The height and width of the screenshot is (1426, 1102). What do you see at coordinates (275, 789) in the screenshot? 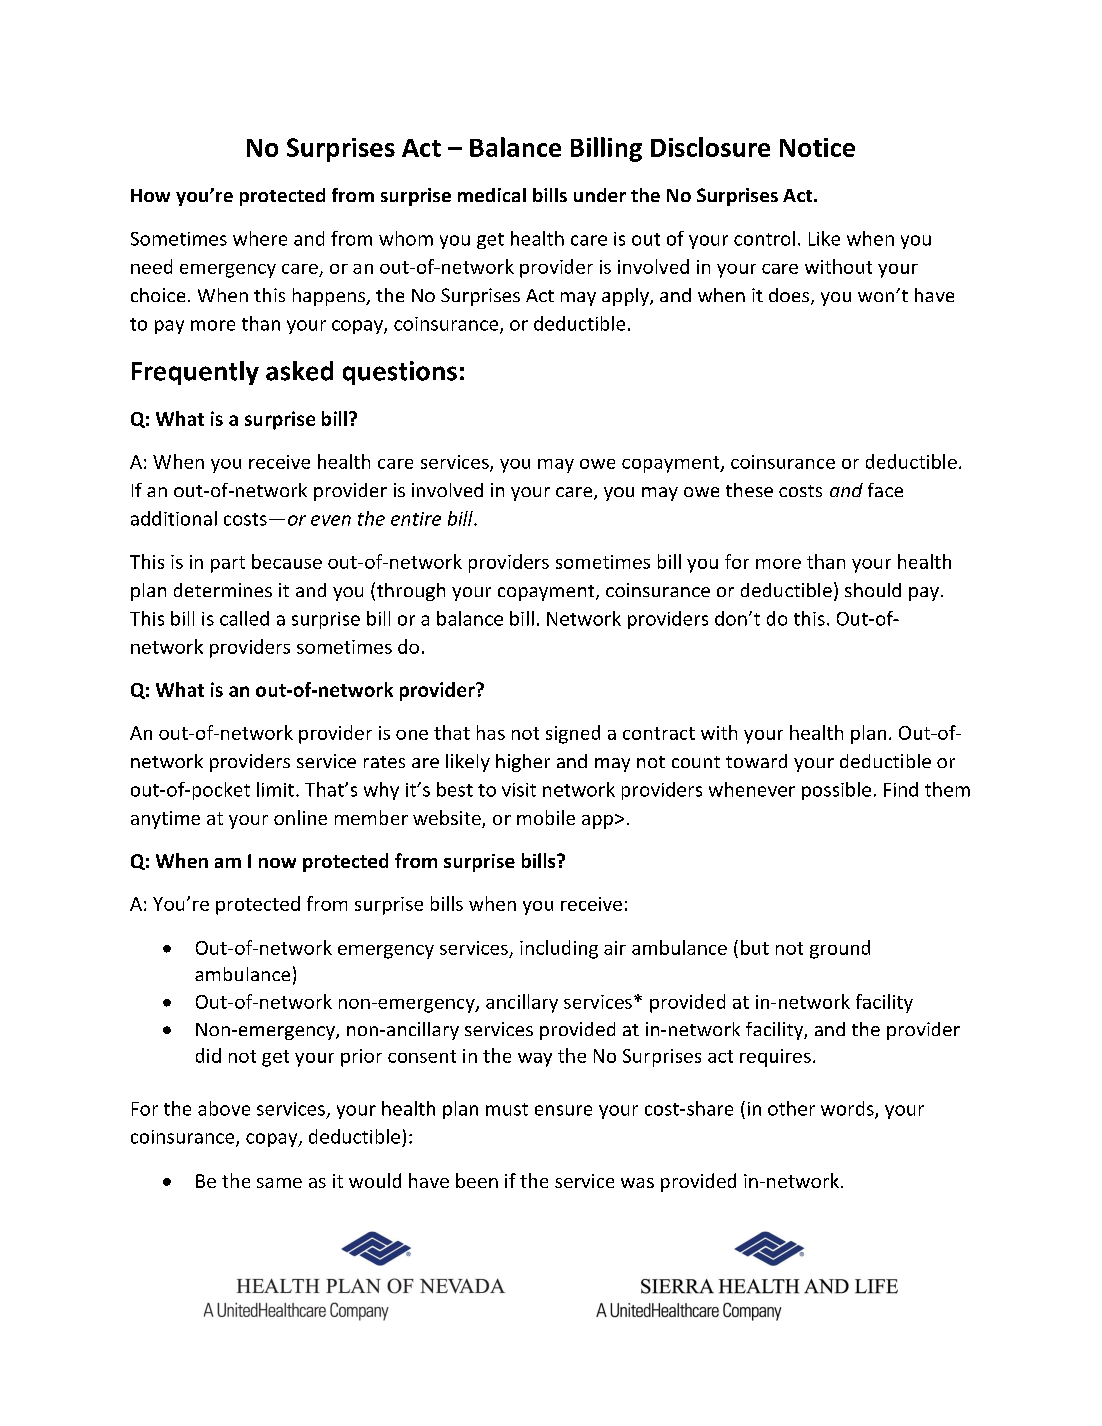
I see `limit` at bounding box center [275, 789].
